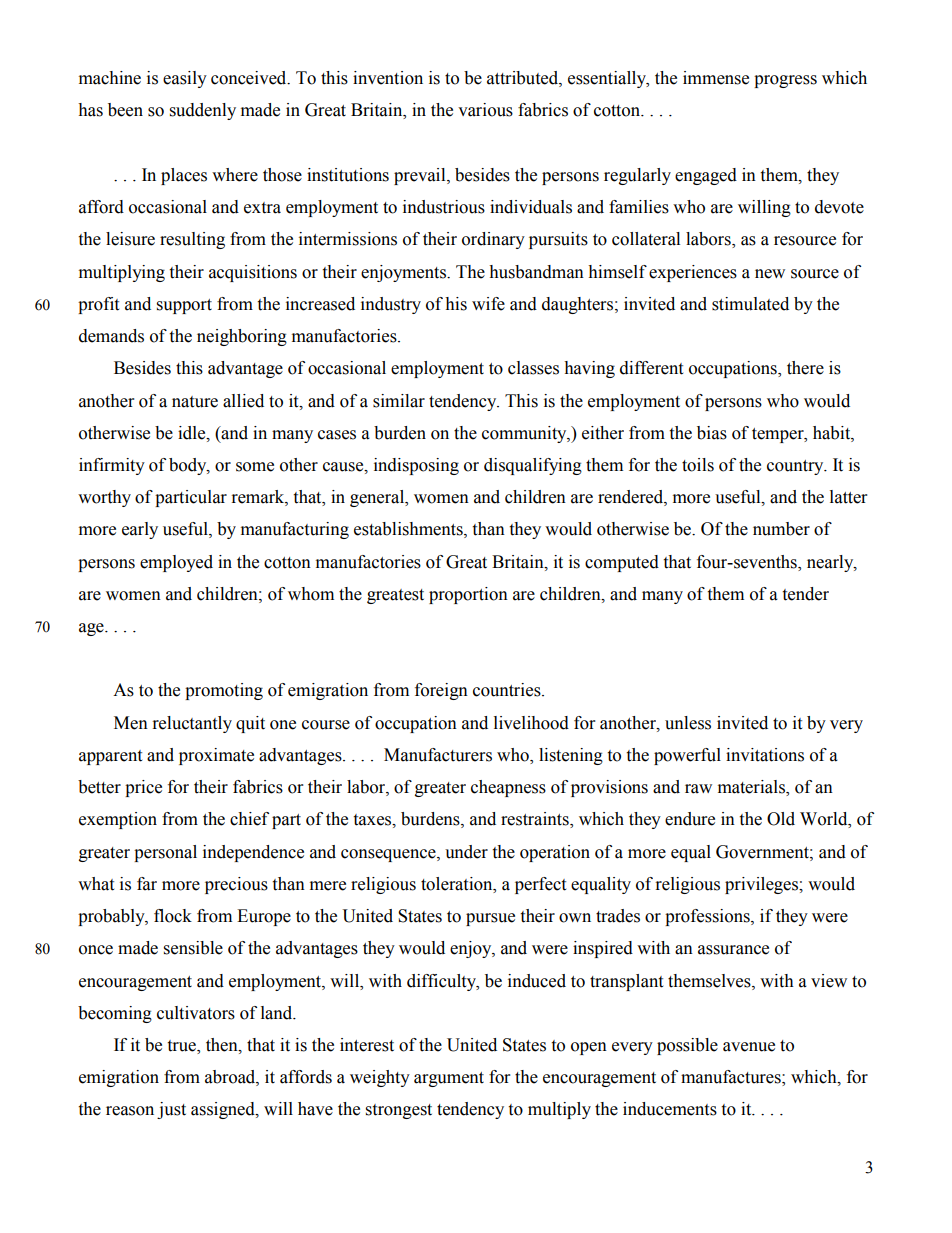  I want to click on progress, so click(785, 81).
